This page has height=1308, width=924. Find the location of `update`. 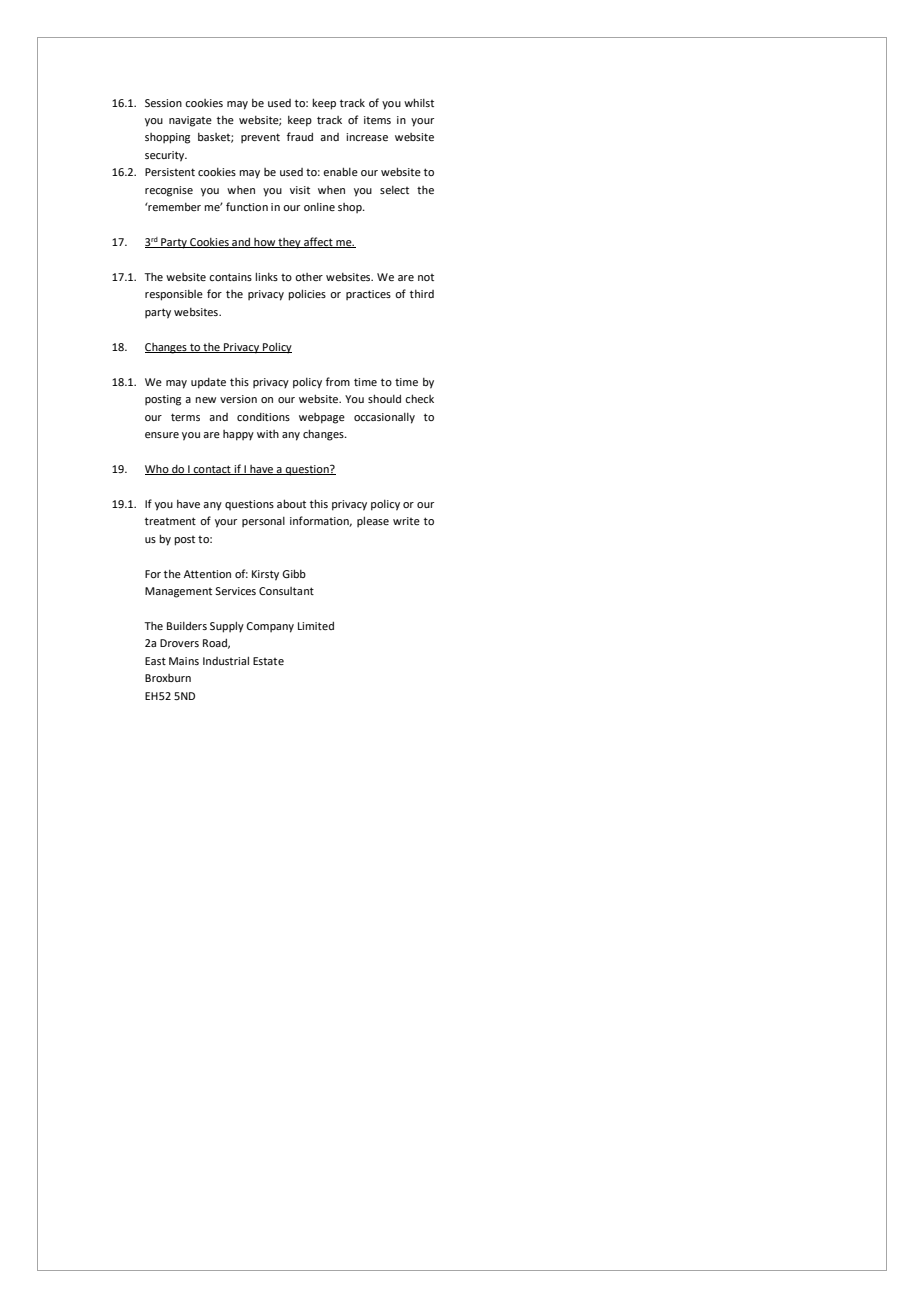

update is located at coordinates (208, 383).
